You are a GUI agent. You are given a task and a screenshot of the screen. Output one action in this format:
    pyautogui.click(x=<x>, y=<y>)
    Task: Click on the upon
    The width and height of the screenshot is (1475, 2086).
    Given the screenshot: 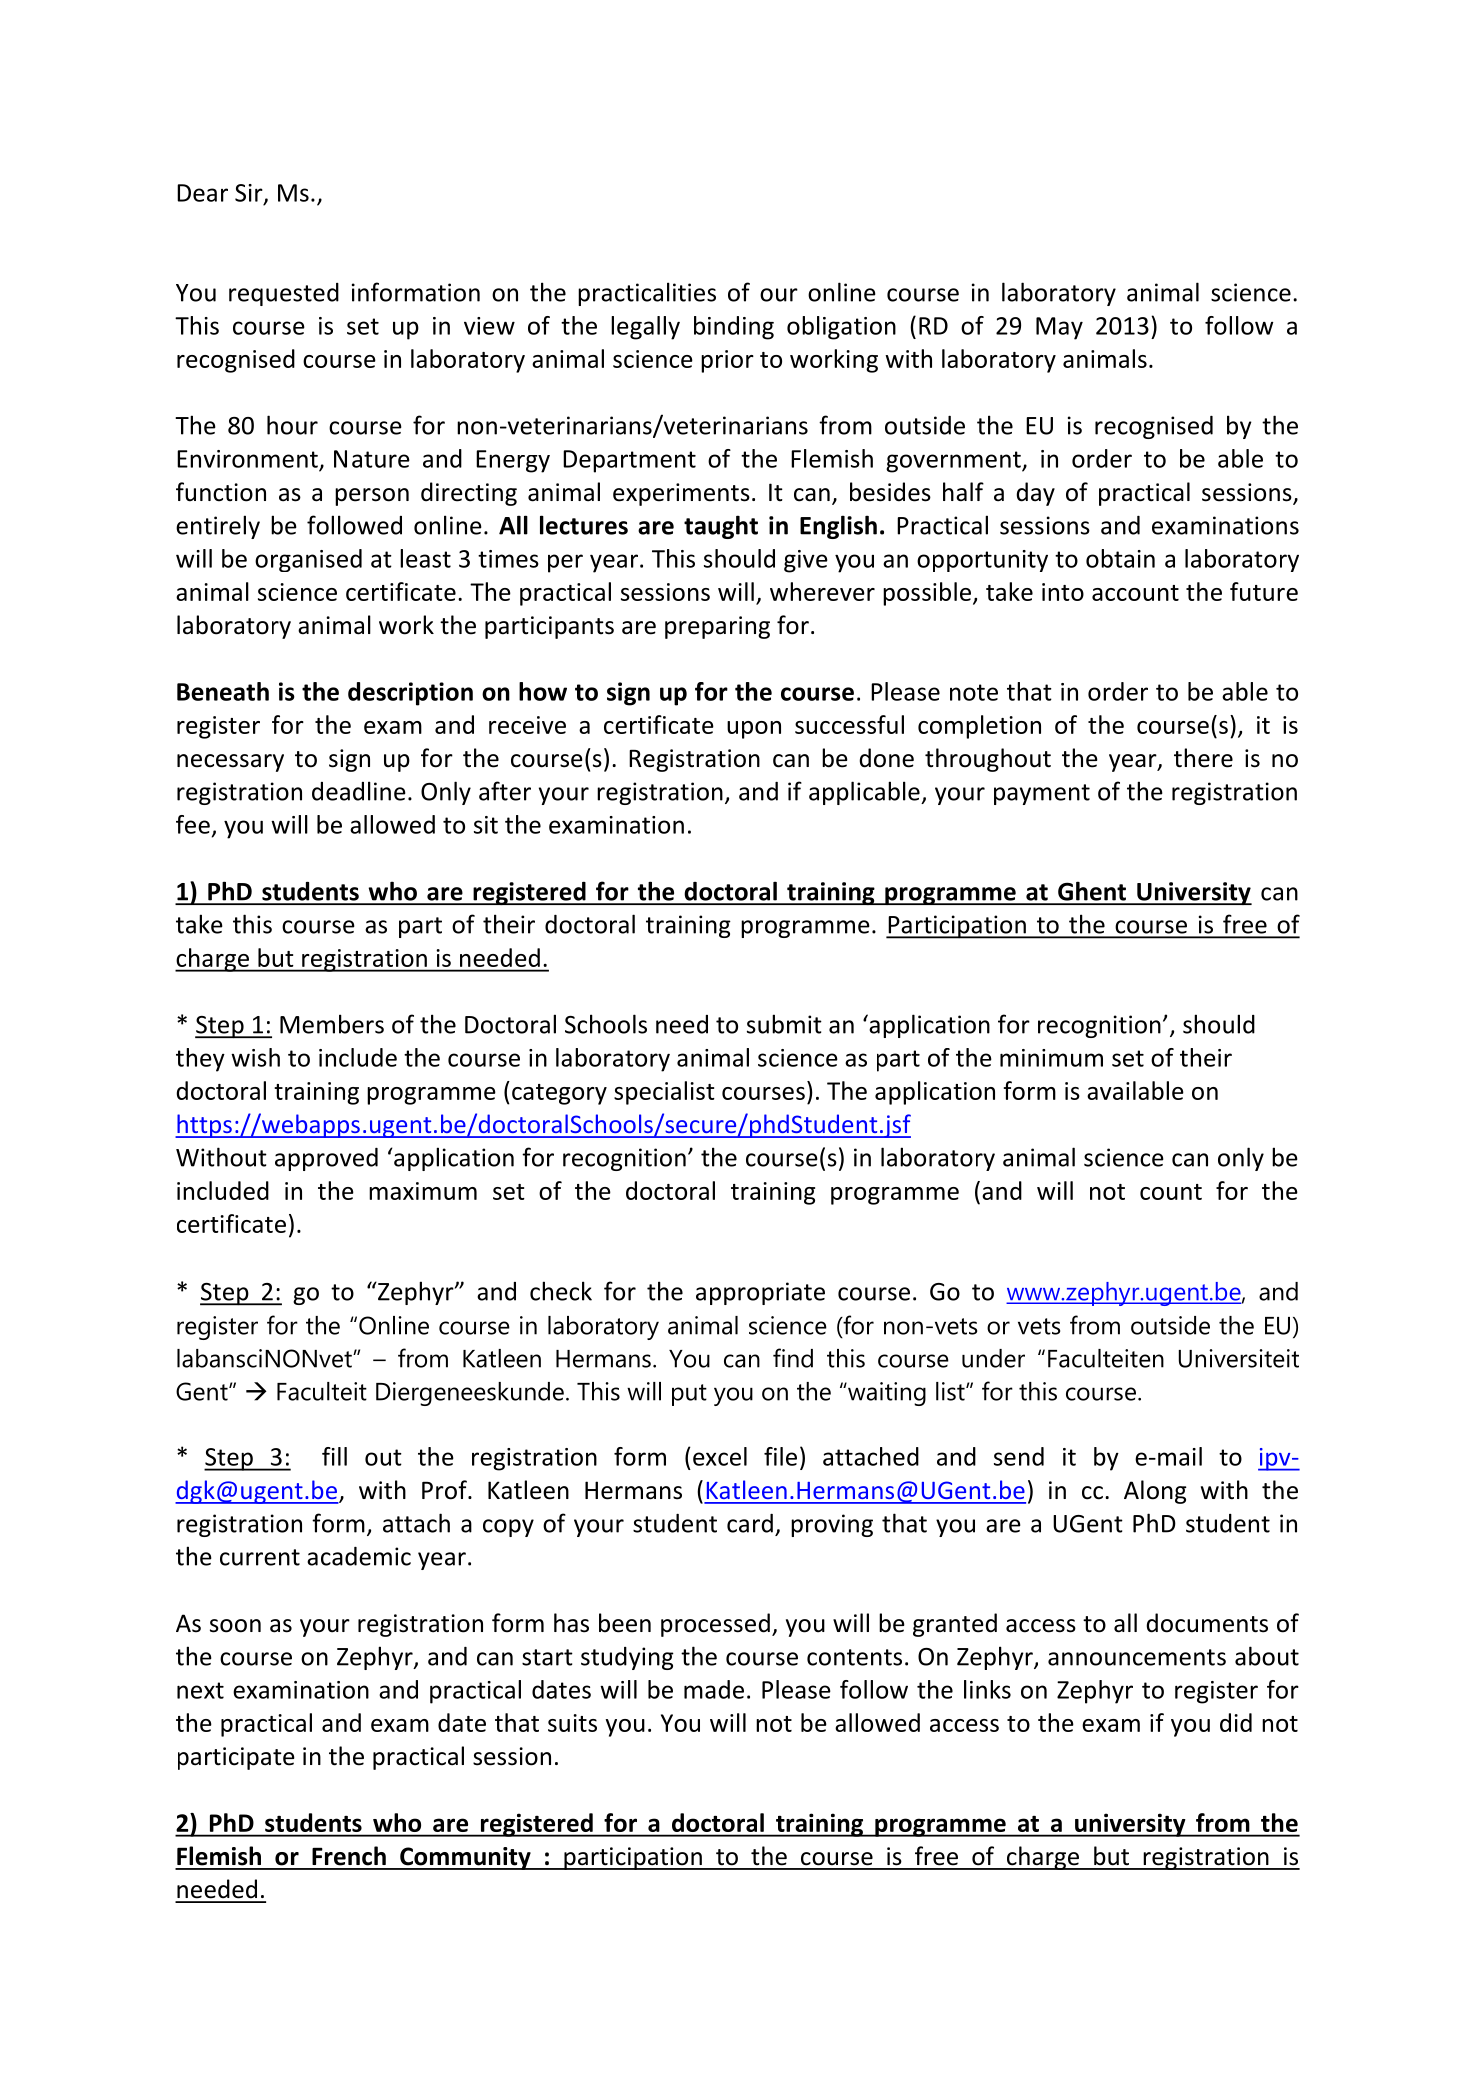 What is the action you would take?
    pyautogui.click(x=754, y=730)
